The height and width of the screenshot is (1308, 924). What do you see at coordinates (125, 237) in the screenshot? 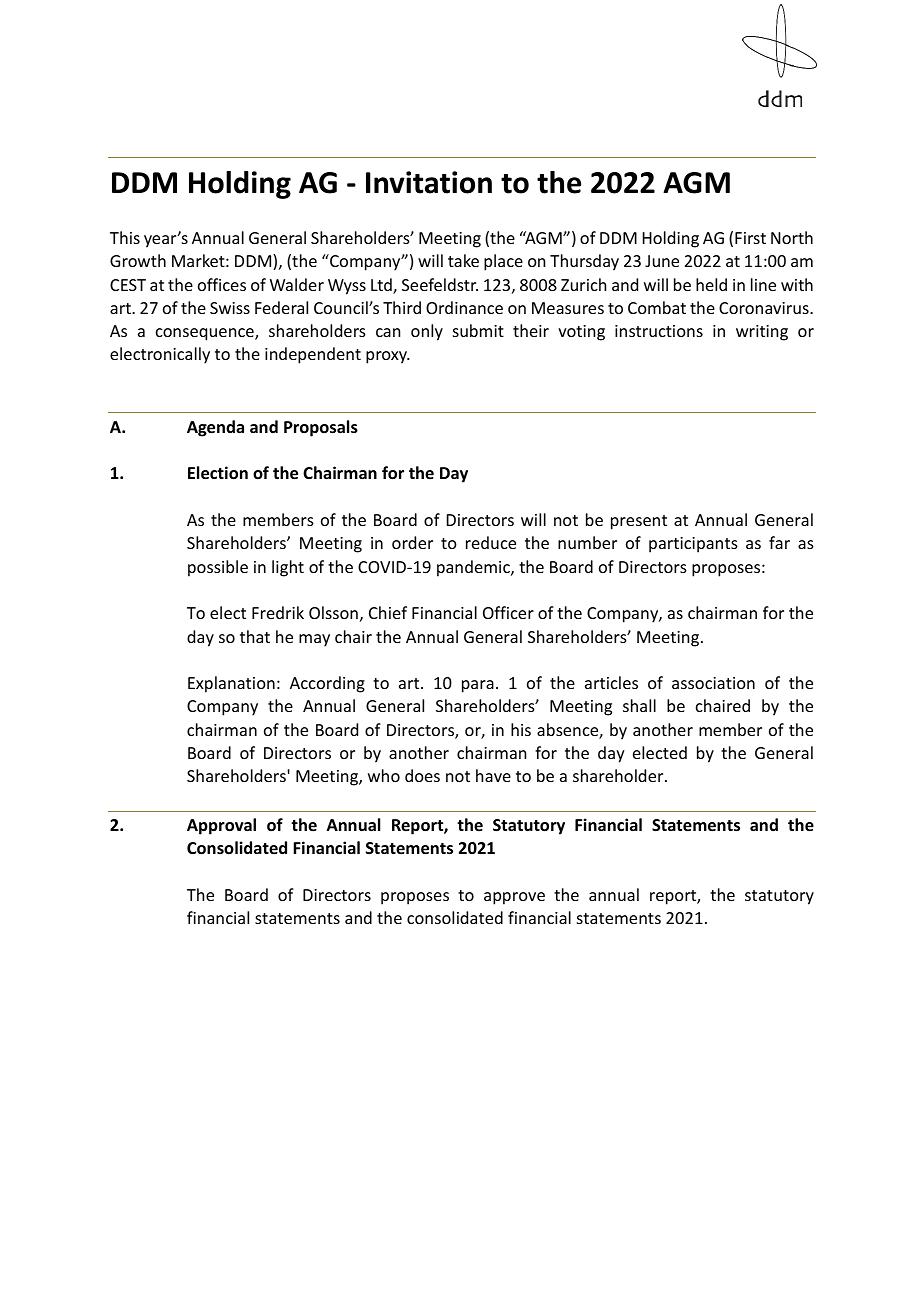
I see `This` at bounding box center [125, 237].
